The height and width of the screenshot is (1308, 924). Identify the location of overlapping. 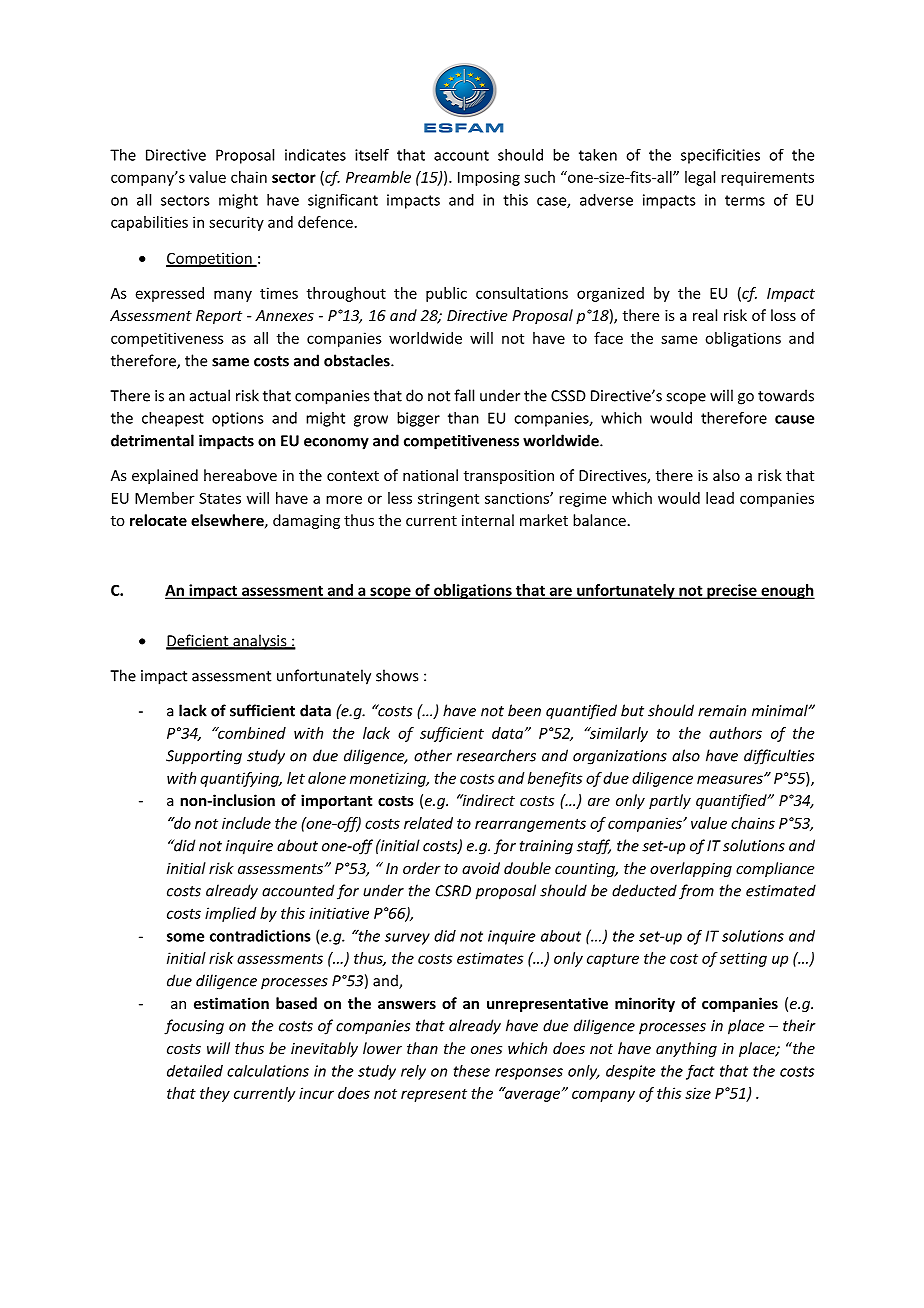
(691, 869).
